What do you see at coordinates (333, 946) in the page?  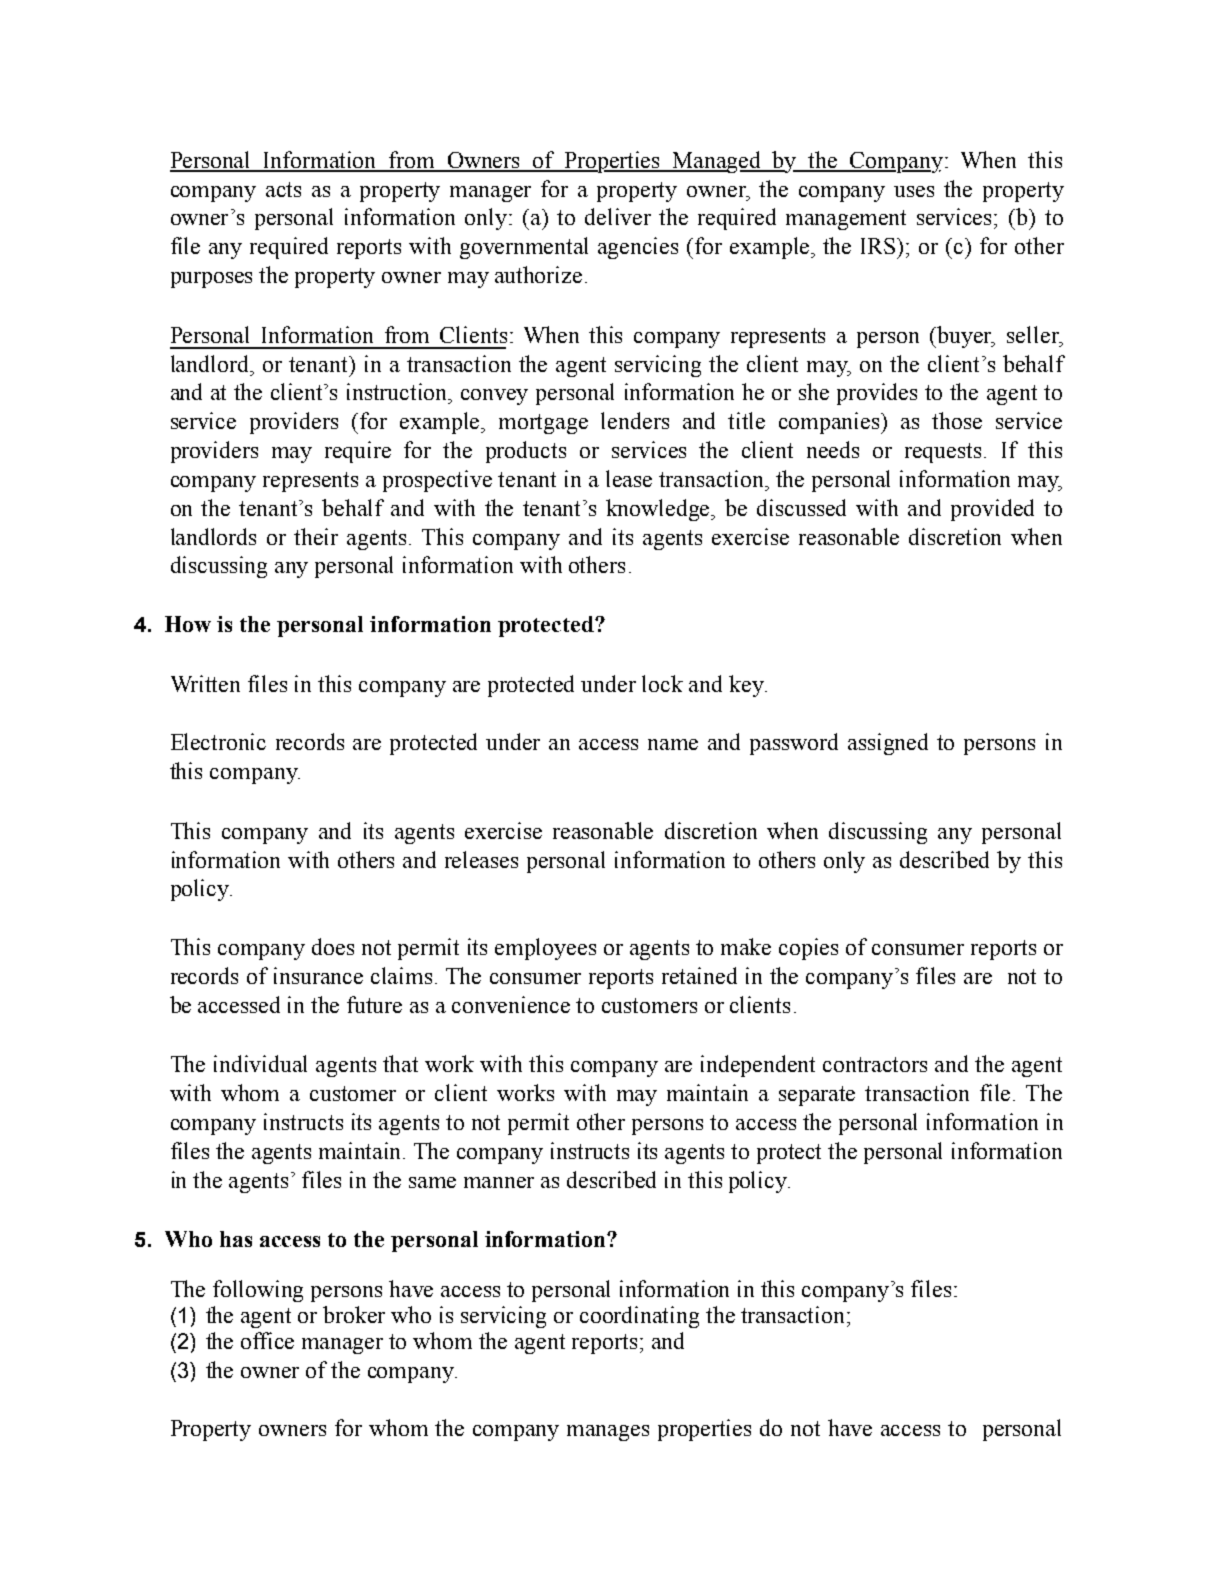 I see `does` at bounding box center [333, 946].
